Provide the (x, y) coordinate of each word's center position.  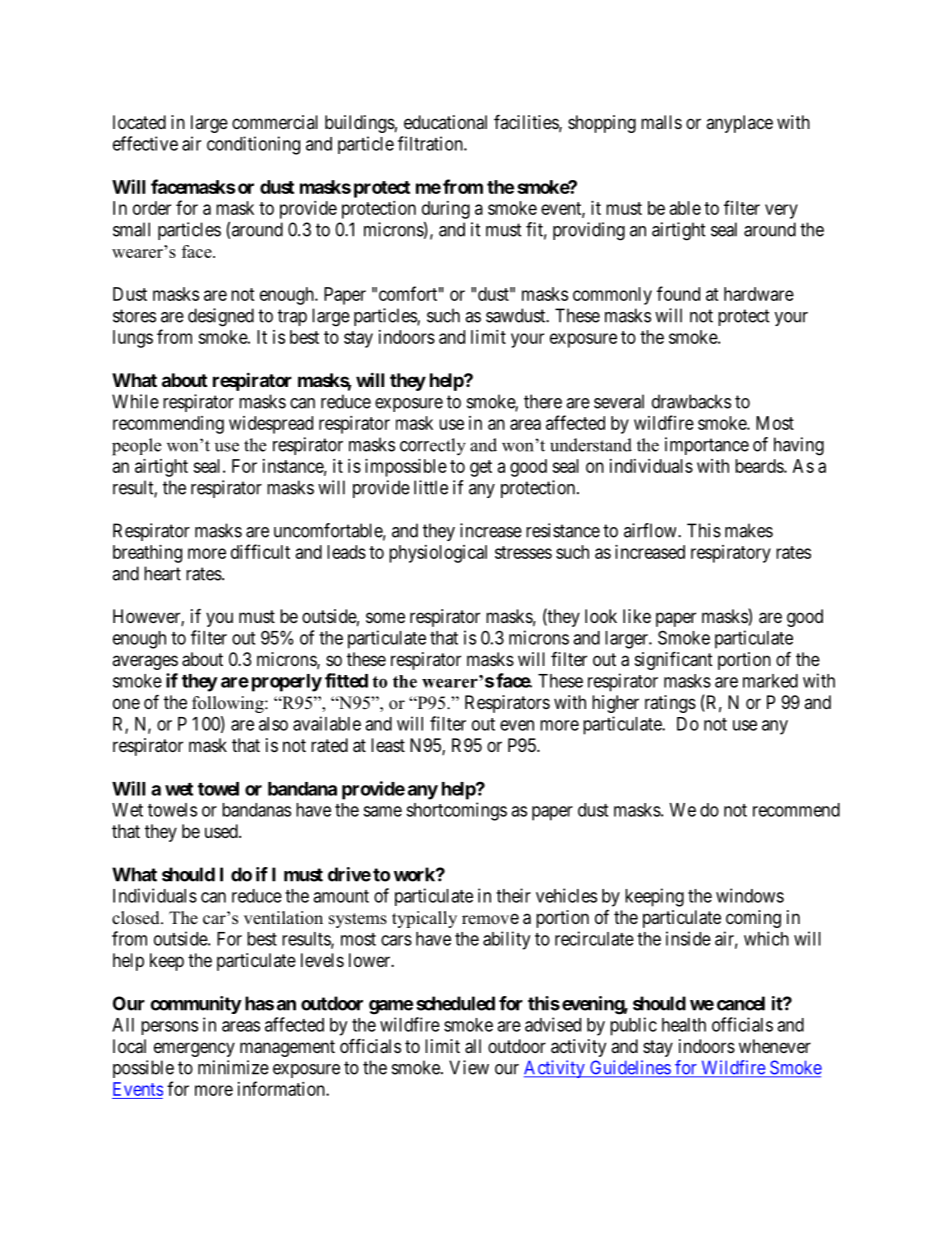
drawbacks (691, 401)
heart (162, 573)
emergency (194, 1049)
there (543, 401)
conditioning (253, 145)
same (382, 811)
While (135, 401)
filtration (431, 143)
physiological (438, 554)
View (469, 1067)
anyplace (739, 124)
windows (750, 895)
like (637, 616)
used (222, 831)
